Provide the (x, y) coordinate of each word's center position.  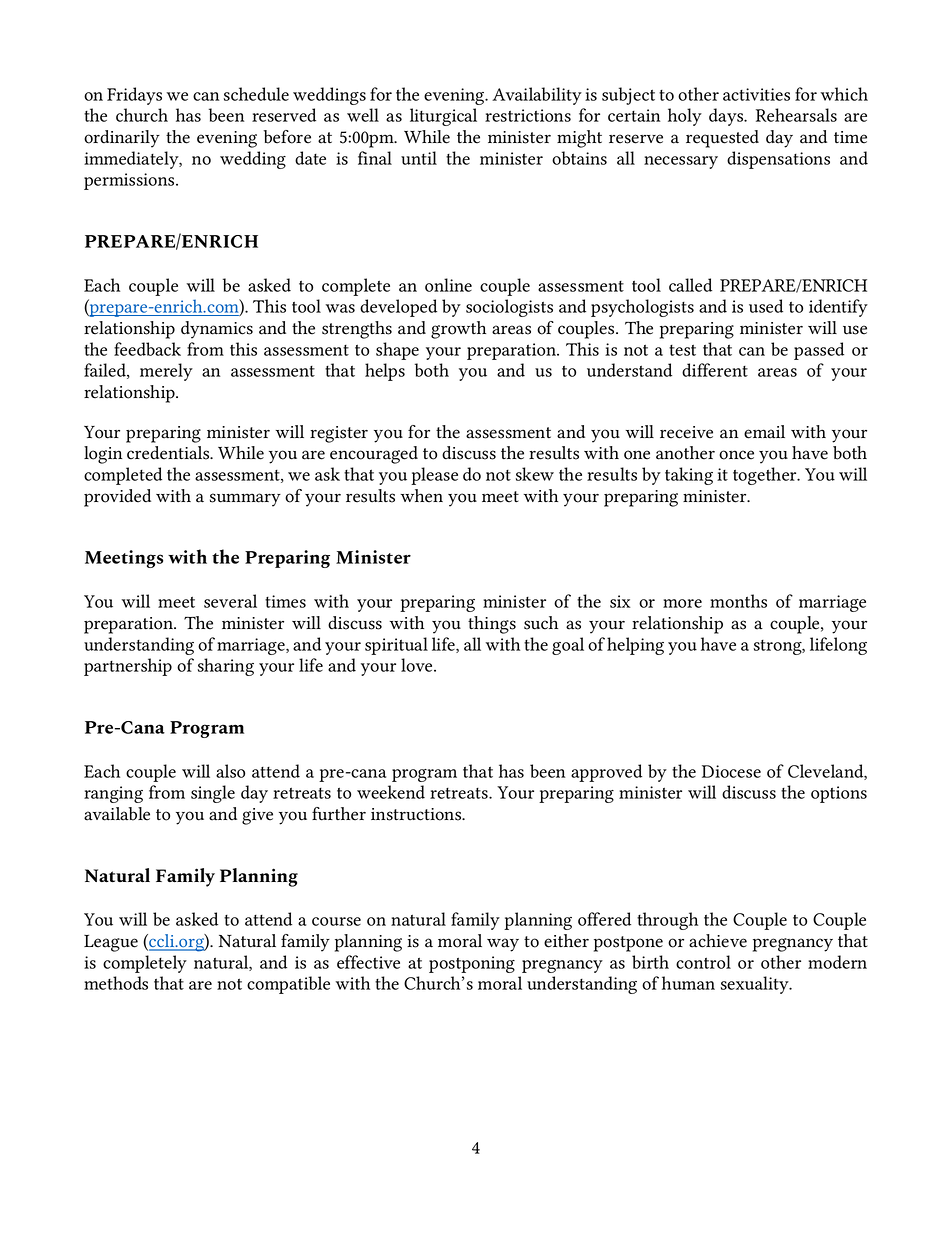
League (111, 943)
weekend (391, 792)
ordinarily (122, 139)
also (230, 771)
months (738, 601)
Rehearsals (796, 115)
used (766, 306)
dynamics (217, 330)
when (422, 496)
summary (245, 500)
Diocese (731, 771)
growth (458, 330)
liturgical (443, 117)
